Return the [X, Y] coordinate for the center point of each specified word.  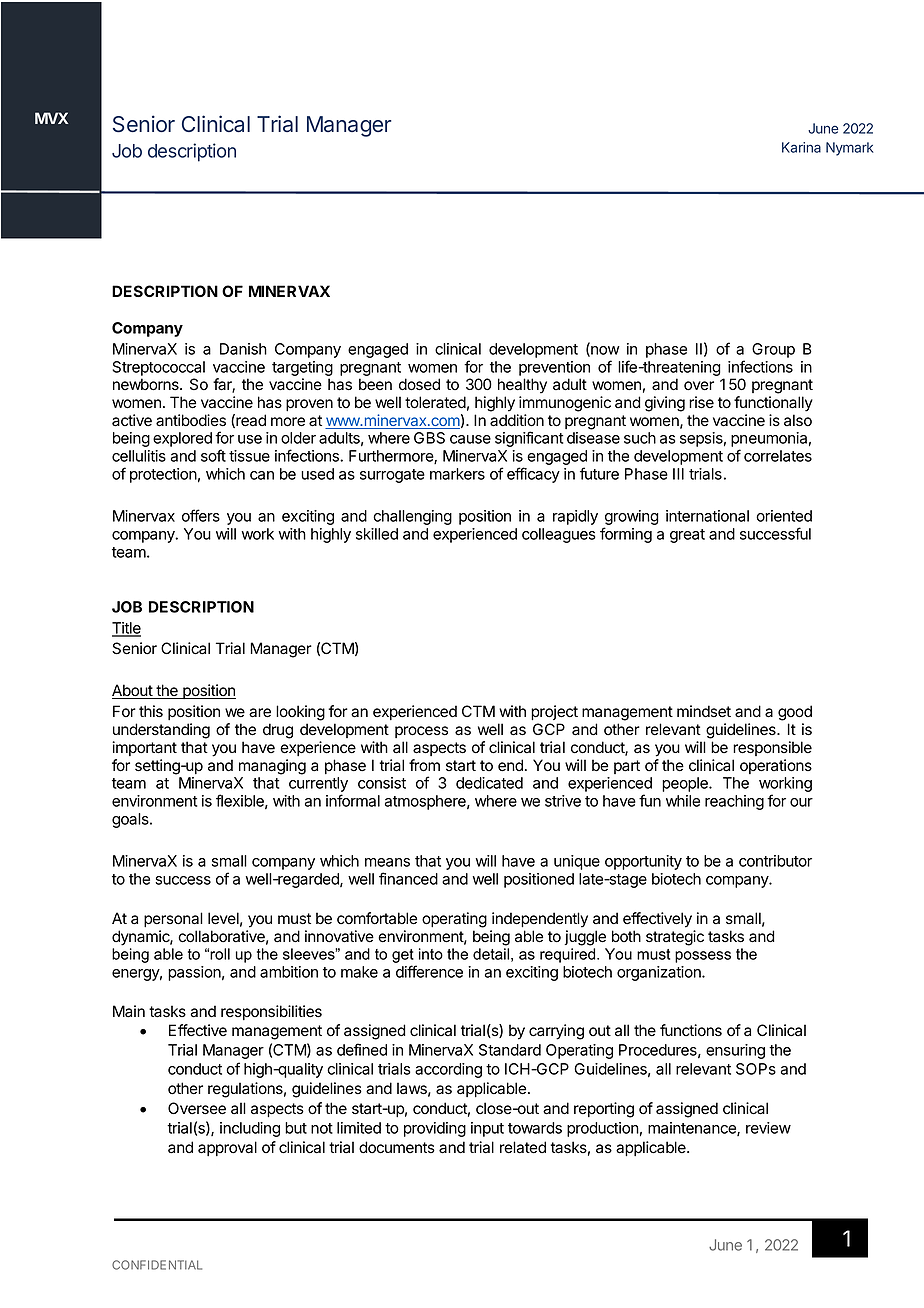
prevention [554, 368]
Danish [243, 349]
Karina [801, 147]
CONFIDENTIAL [157, 1265]
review [768, 1128]
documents [397, 1147]
